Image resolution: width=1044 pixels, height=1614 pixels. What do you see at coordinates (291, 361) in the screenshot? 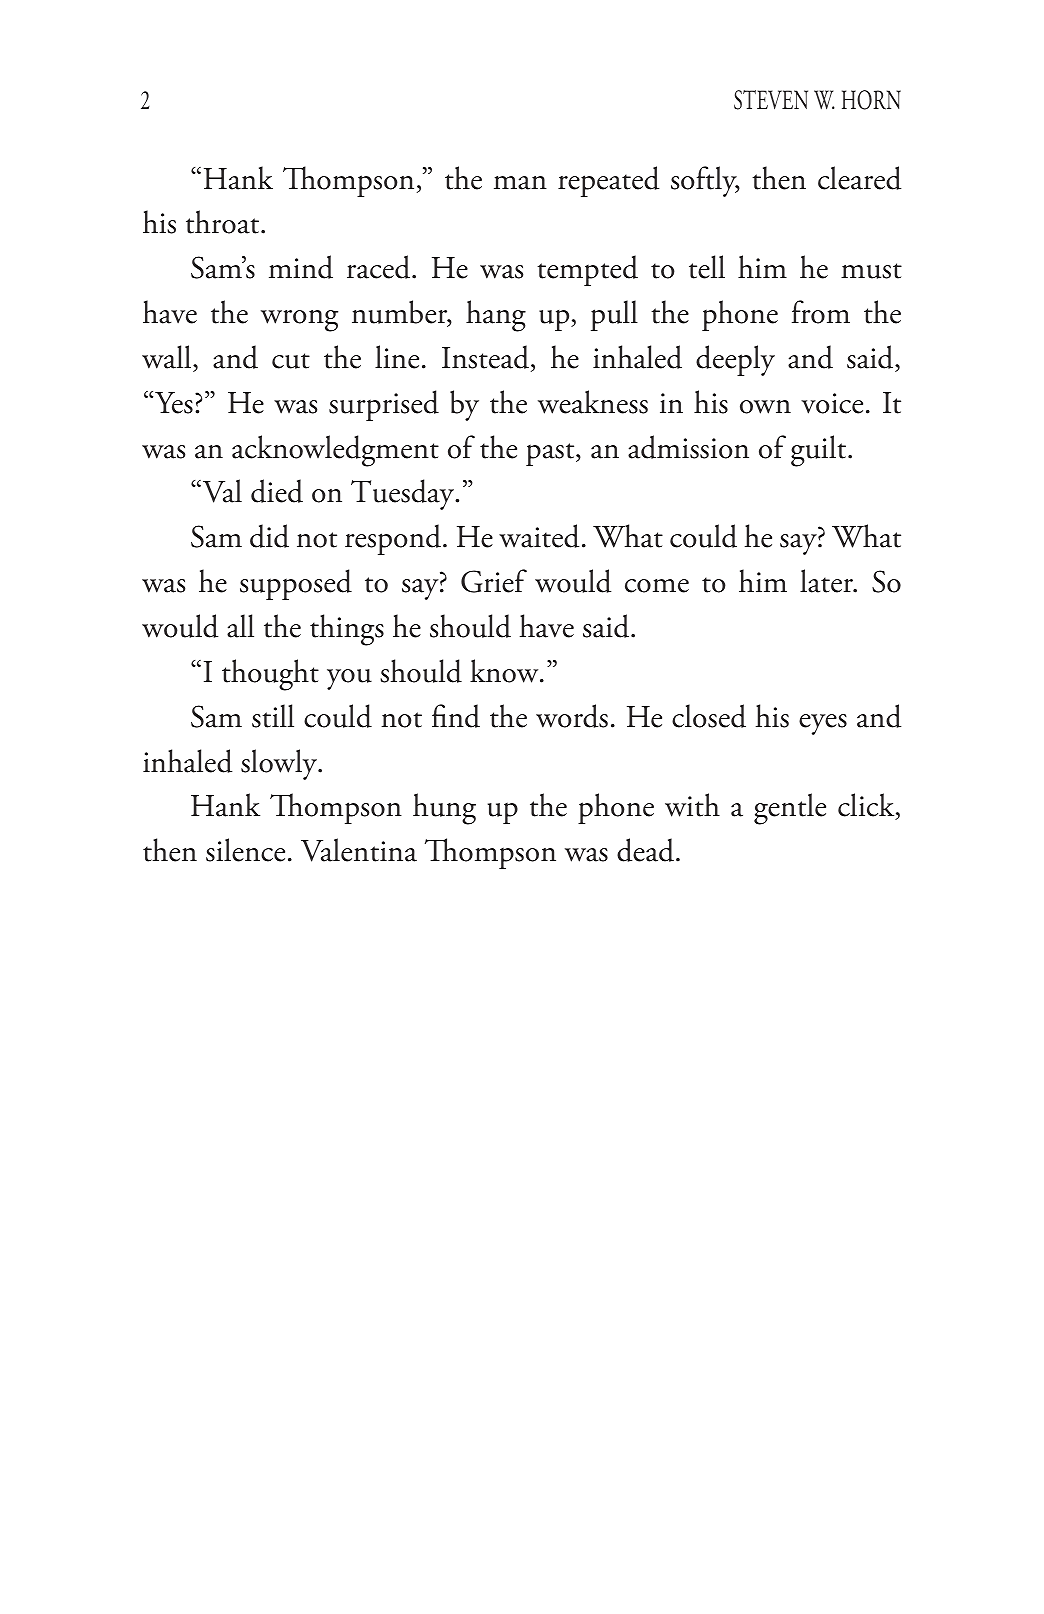
I see `cut` at bounding box center [291, 361].
